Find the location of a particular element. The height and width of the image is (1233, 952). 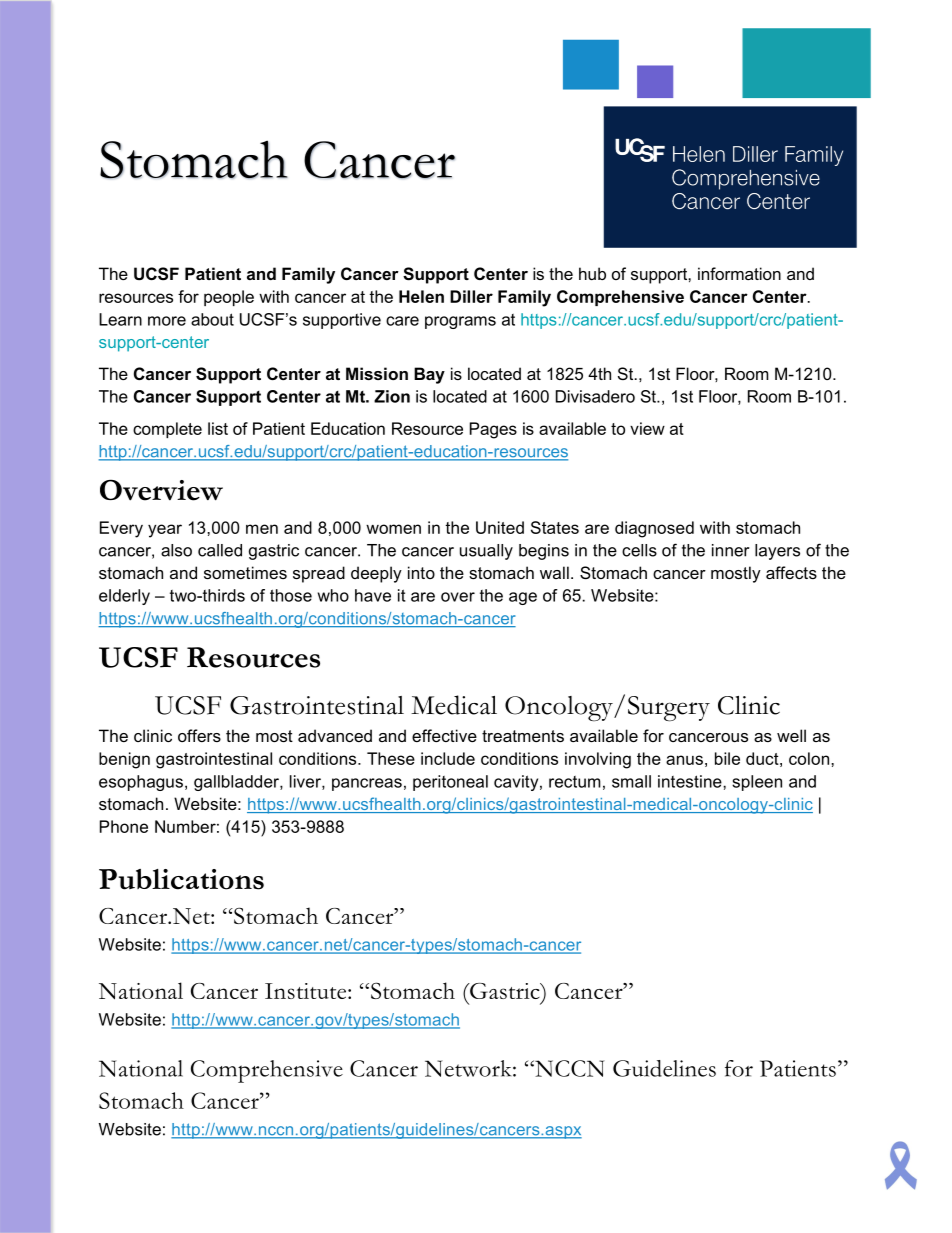

people is located at coordinates (229, 298).
